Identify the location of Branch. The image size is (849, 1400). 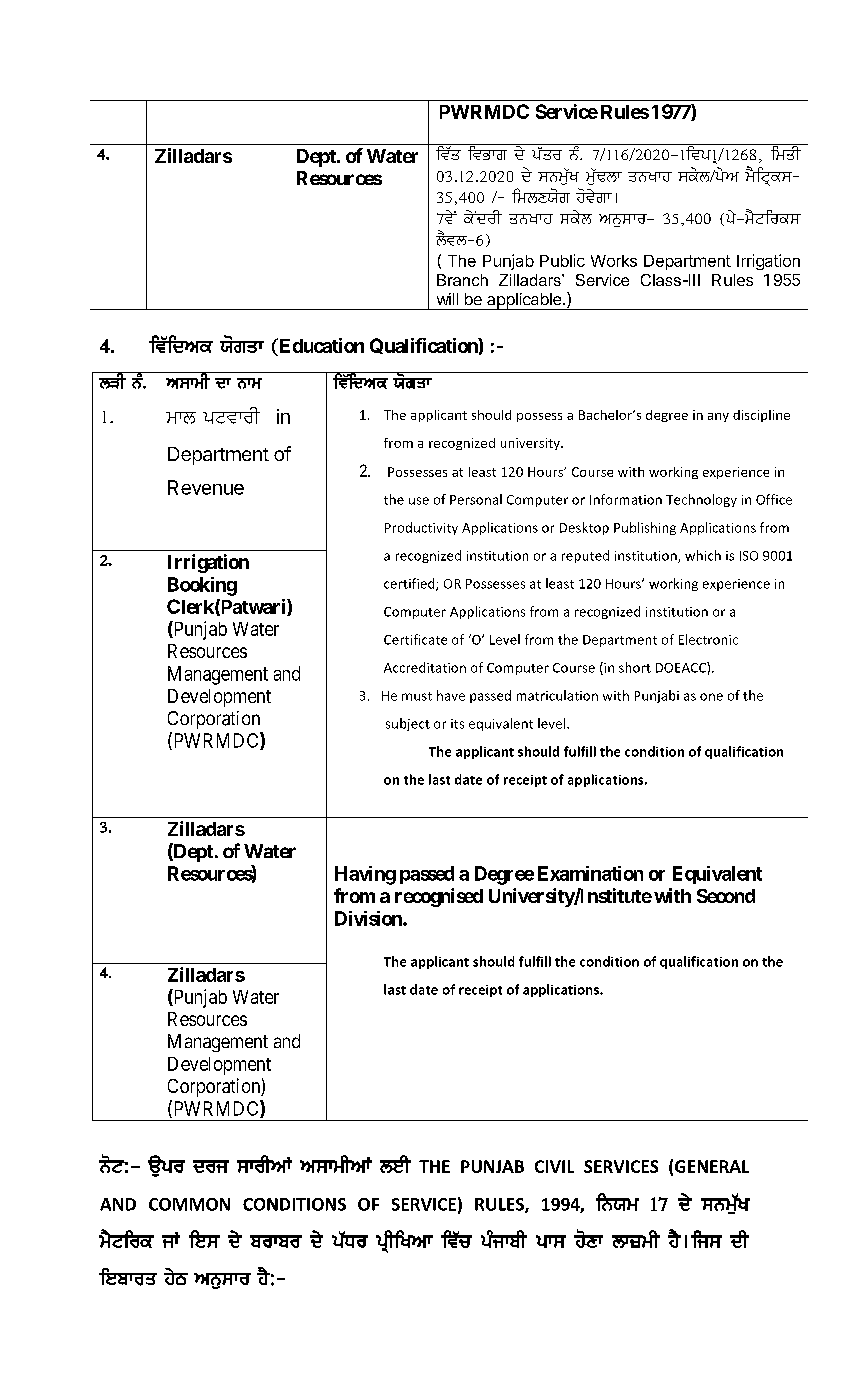
(462, 280).
